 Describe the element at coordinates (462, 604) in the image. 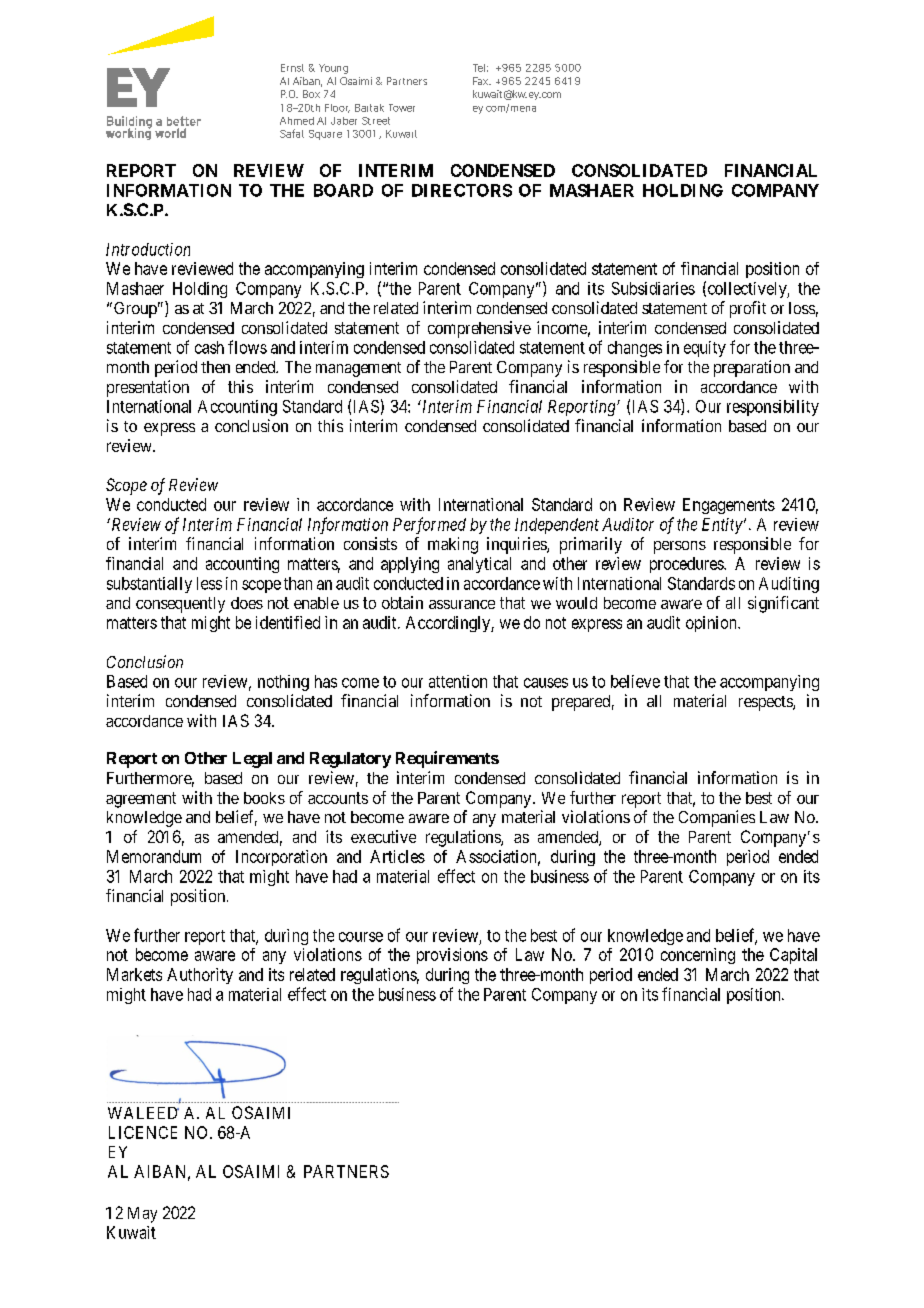

I see `assurance` at that location.
